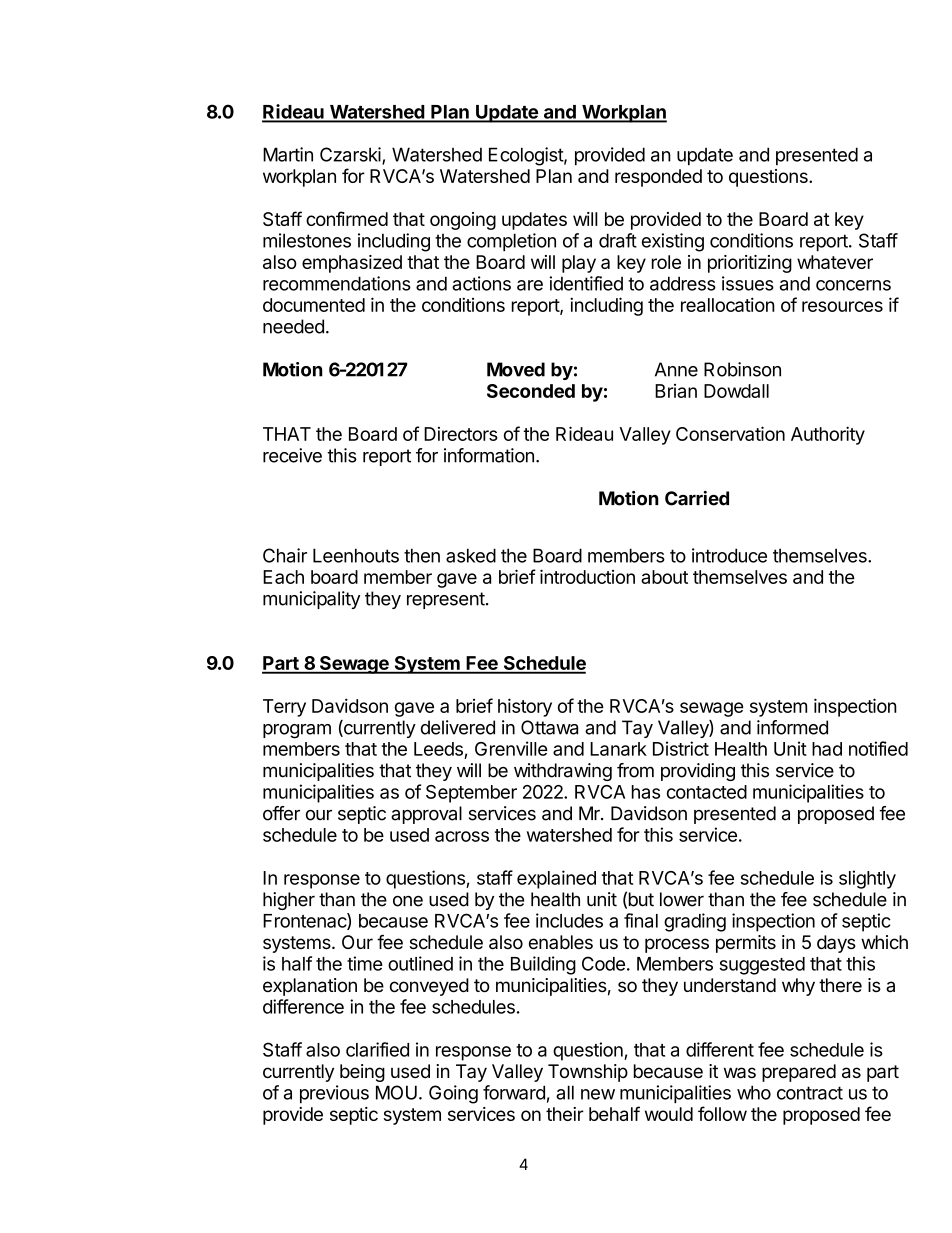 The image size is (952, 1233). Describe the element at coordinates (658, 178) in the page. I see `responded` at that location.
